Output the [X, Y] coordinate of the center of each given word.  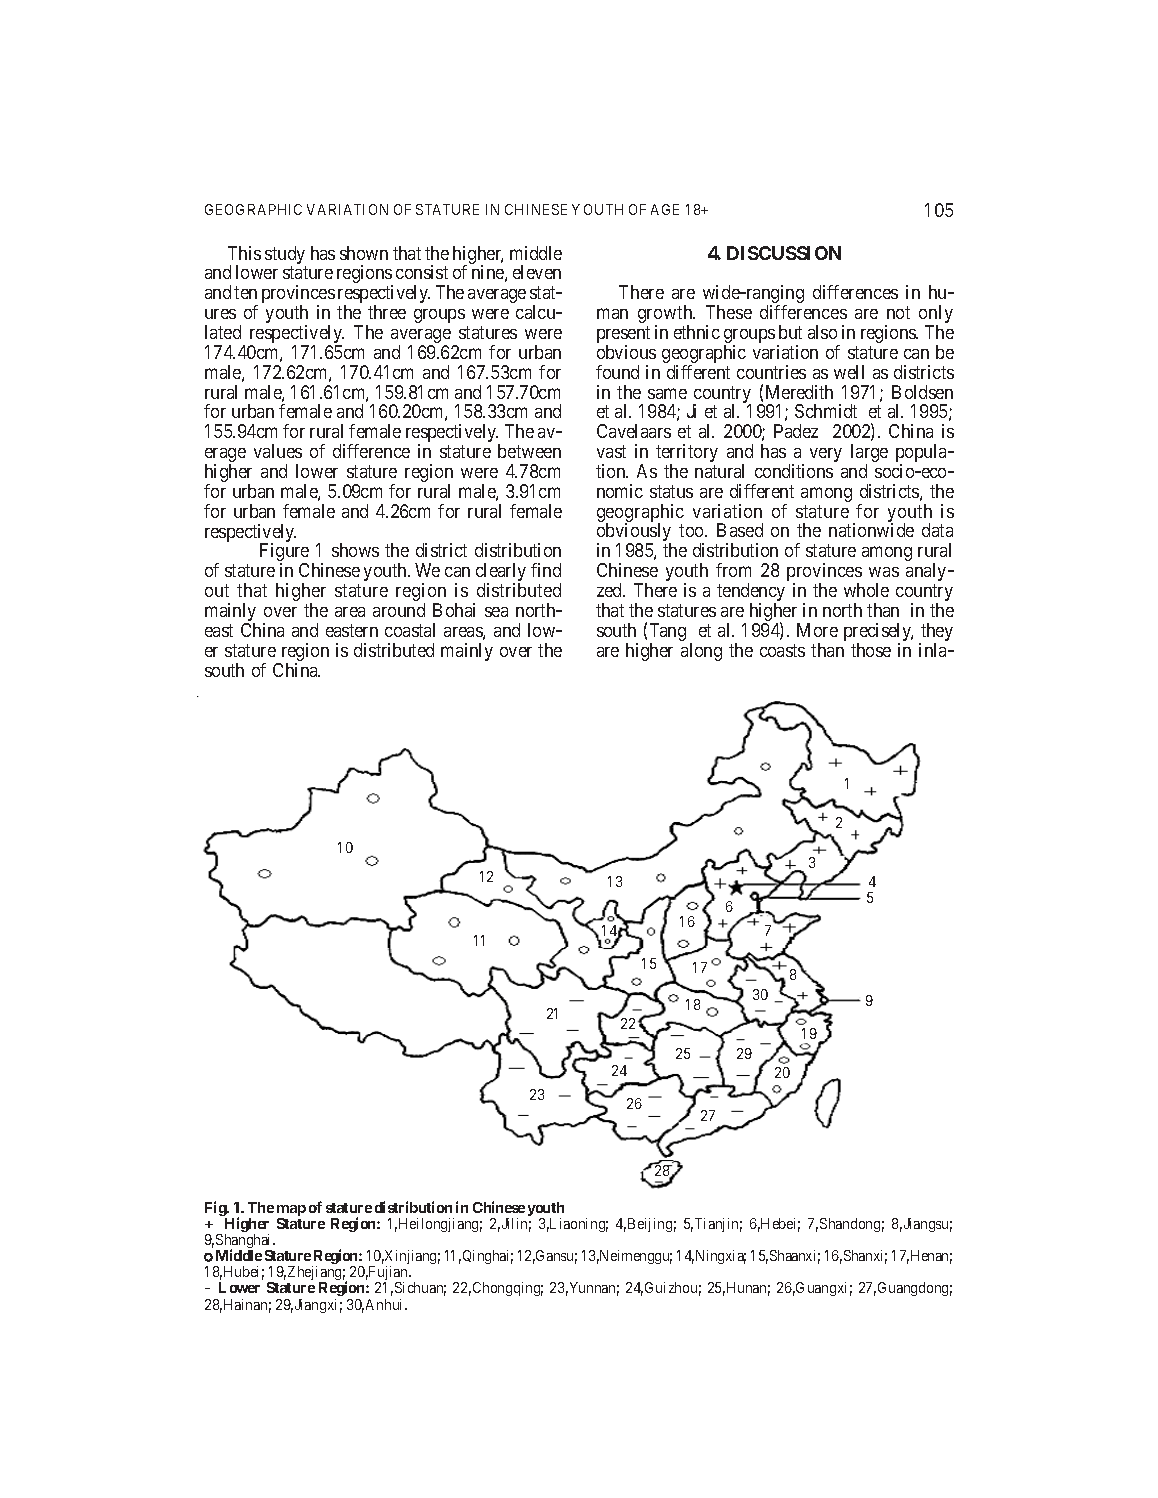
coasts [782, 650]
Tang [668, 633]
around [399, 610]
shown [364, 253]
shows [355, 550]
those [871, 650]
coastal [410, 630]
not [898, 312]
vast [611, 451]
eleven [537, 272]
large [869, 454]
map [291, 1212]
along [701, 652]
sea [496, 612]
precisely [878, 633]
